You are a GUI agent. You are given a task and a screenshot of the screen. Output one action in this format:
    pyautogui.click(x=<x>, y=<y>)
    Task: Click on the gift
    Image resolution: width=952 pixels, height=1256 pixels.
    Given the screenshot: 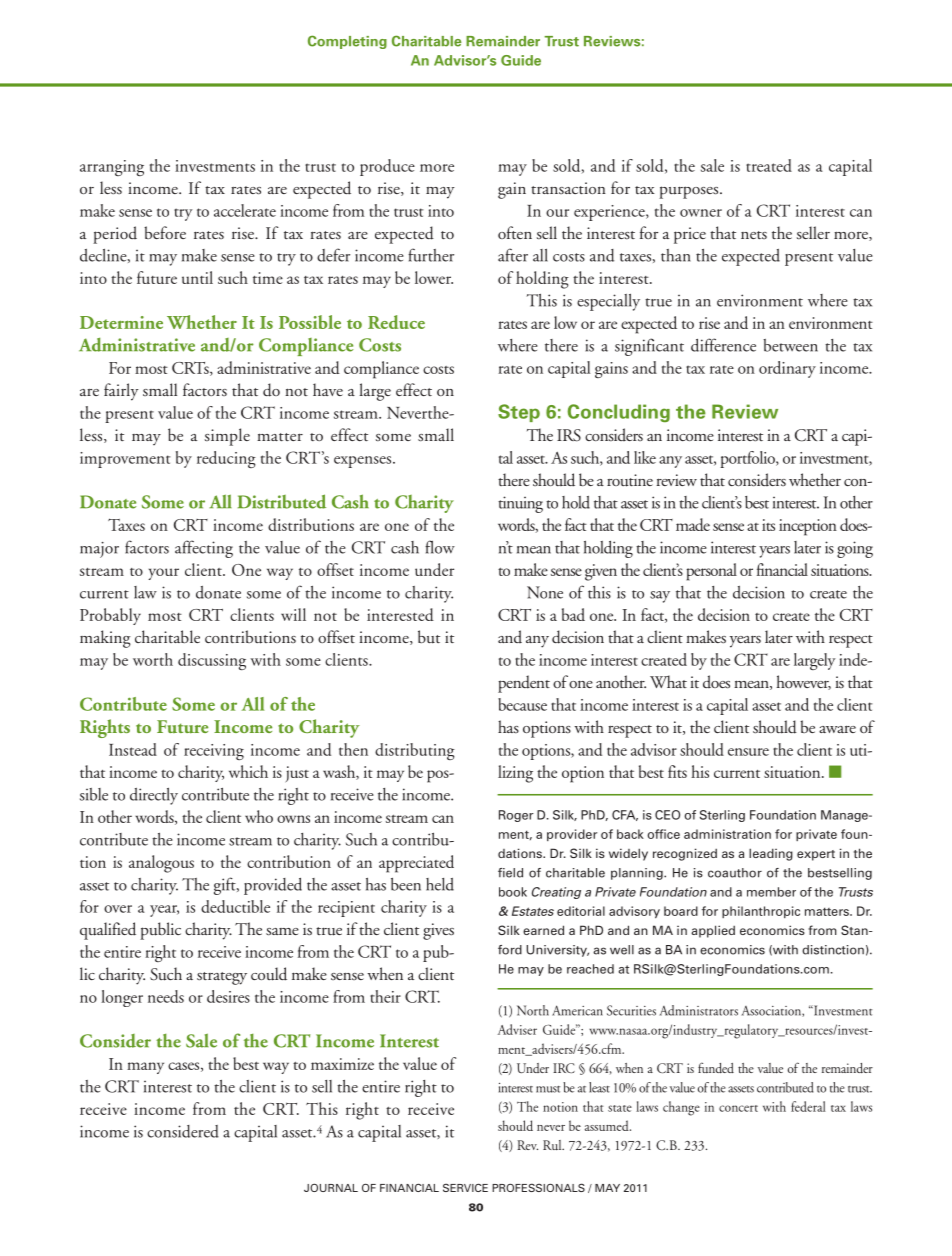 What is the action you would take?
    pyautogui.click(x=226, y=886)
